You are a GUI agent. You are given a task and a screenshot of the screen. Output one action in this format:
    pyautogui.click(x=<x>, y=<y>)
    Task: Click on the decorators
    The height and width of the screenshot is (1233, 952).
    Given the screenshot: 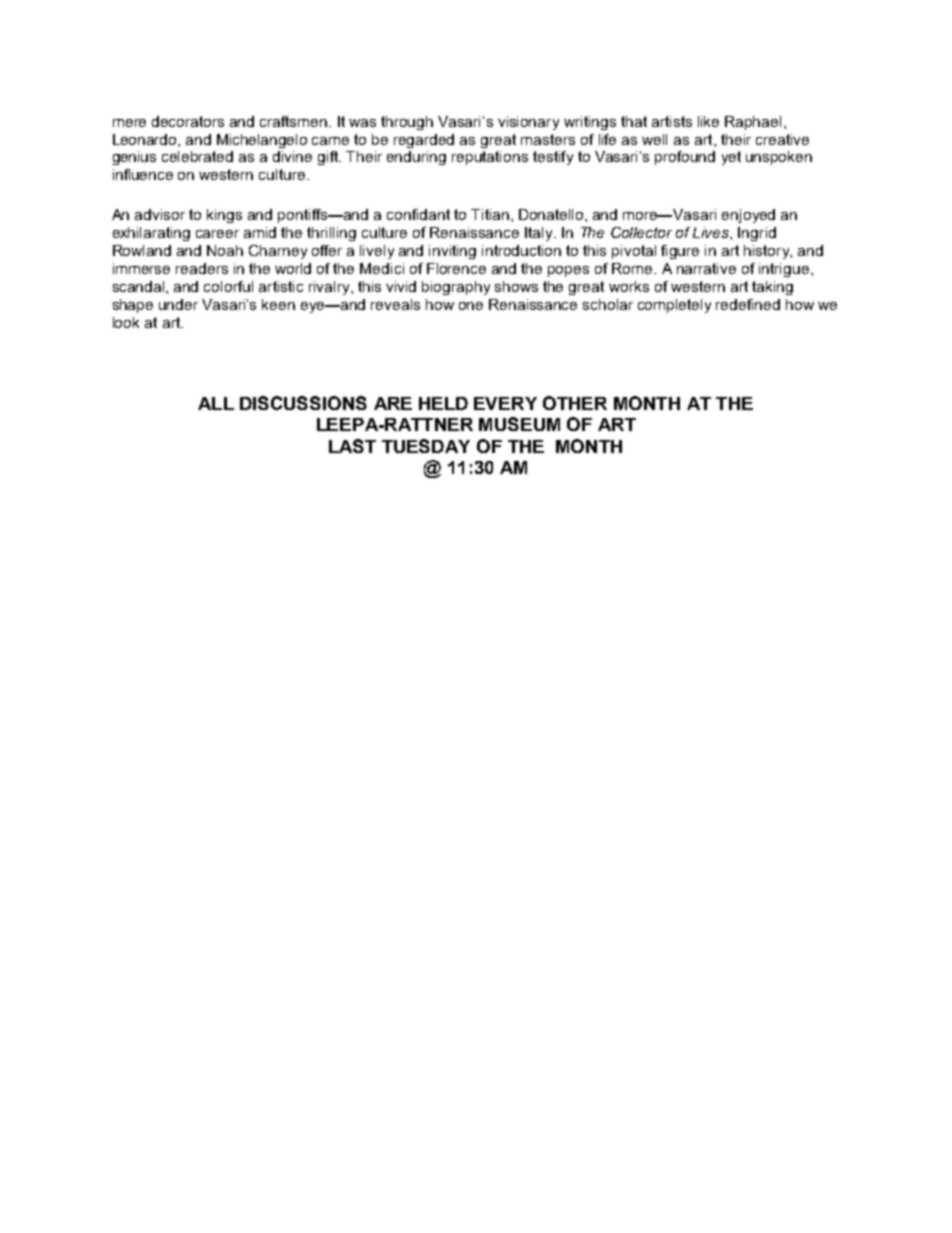 What is the action you would take?
    pyautogui.click(x=188, y=121)
